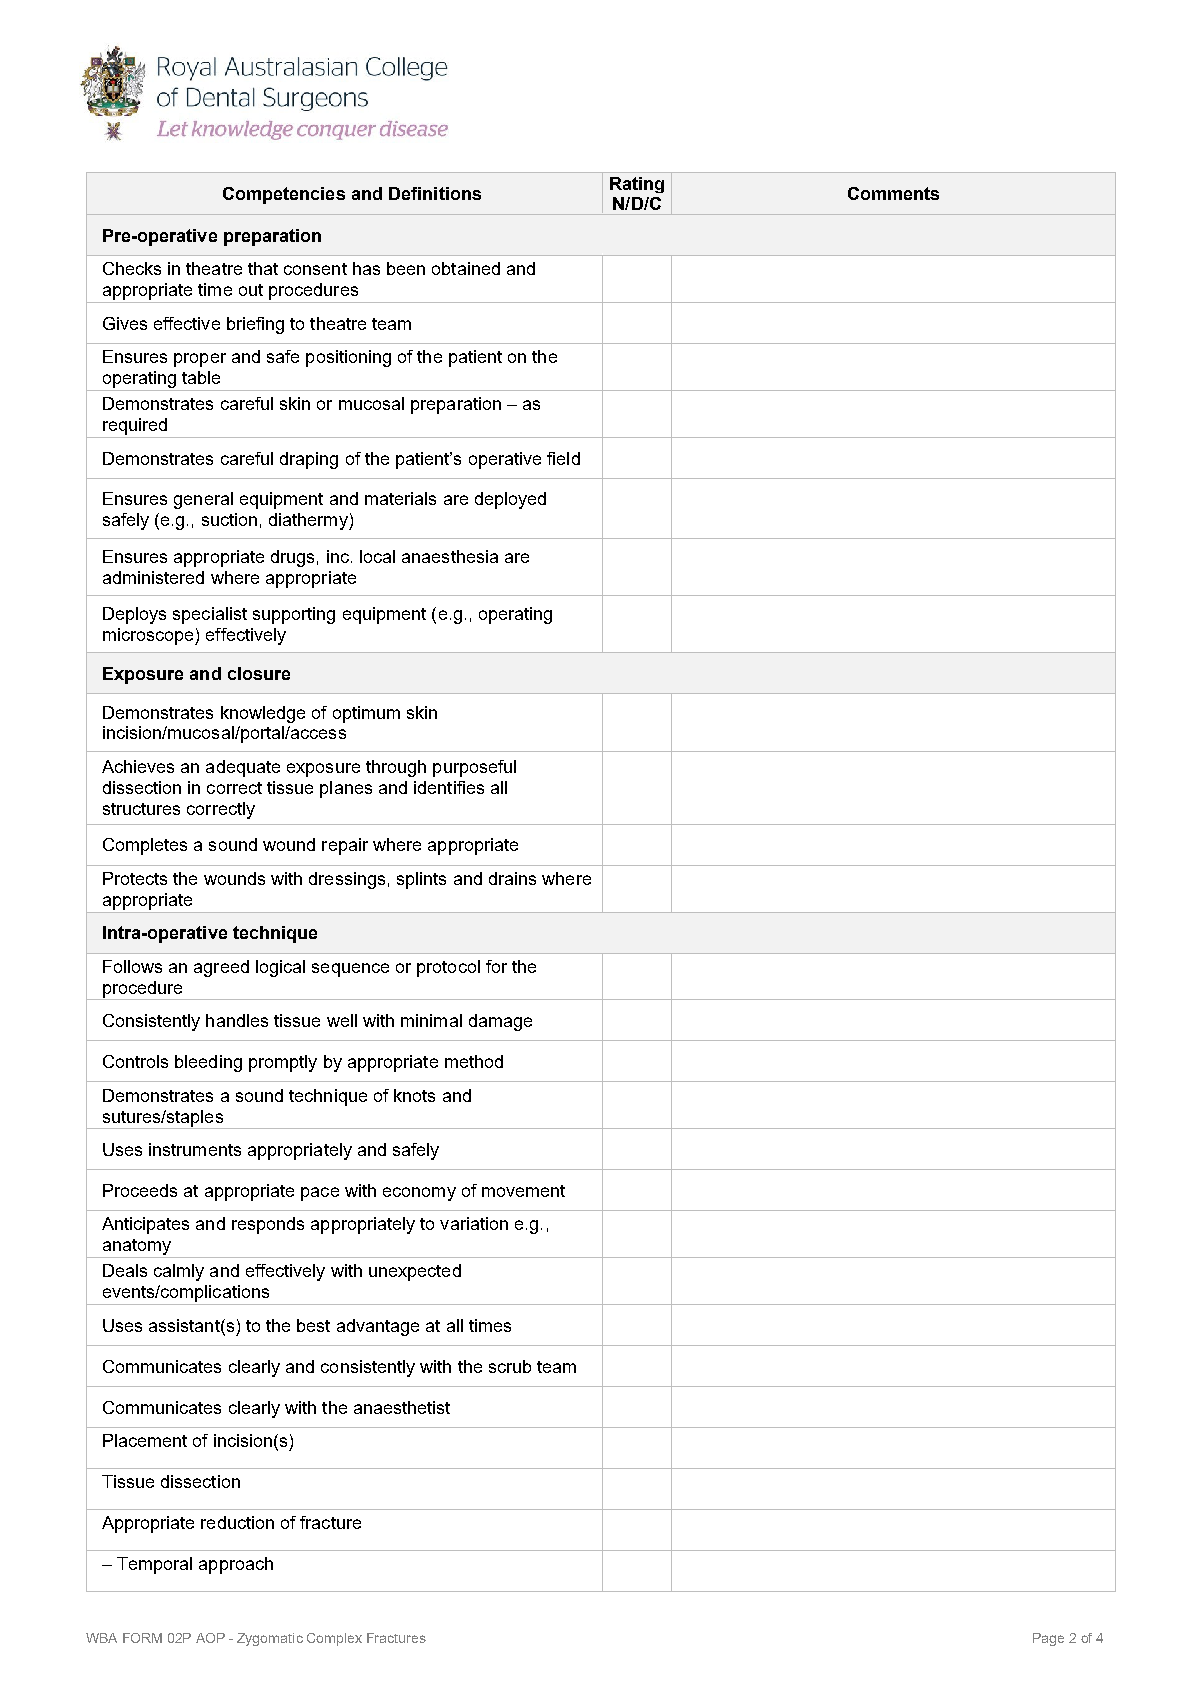 Image resolution: width=1201 pixels, height=1698 pixels. What do you see at coordinates (466, 268) in the screenshot?
I see `obtained` at bounding box center [466, 268].
